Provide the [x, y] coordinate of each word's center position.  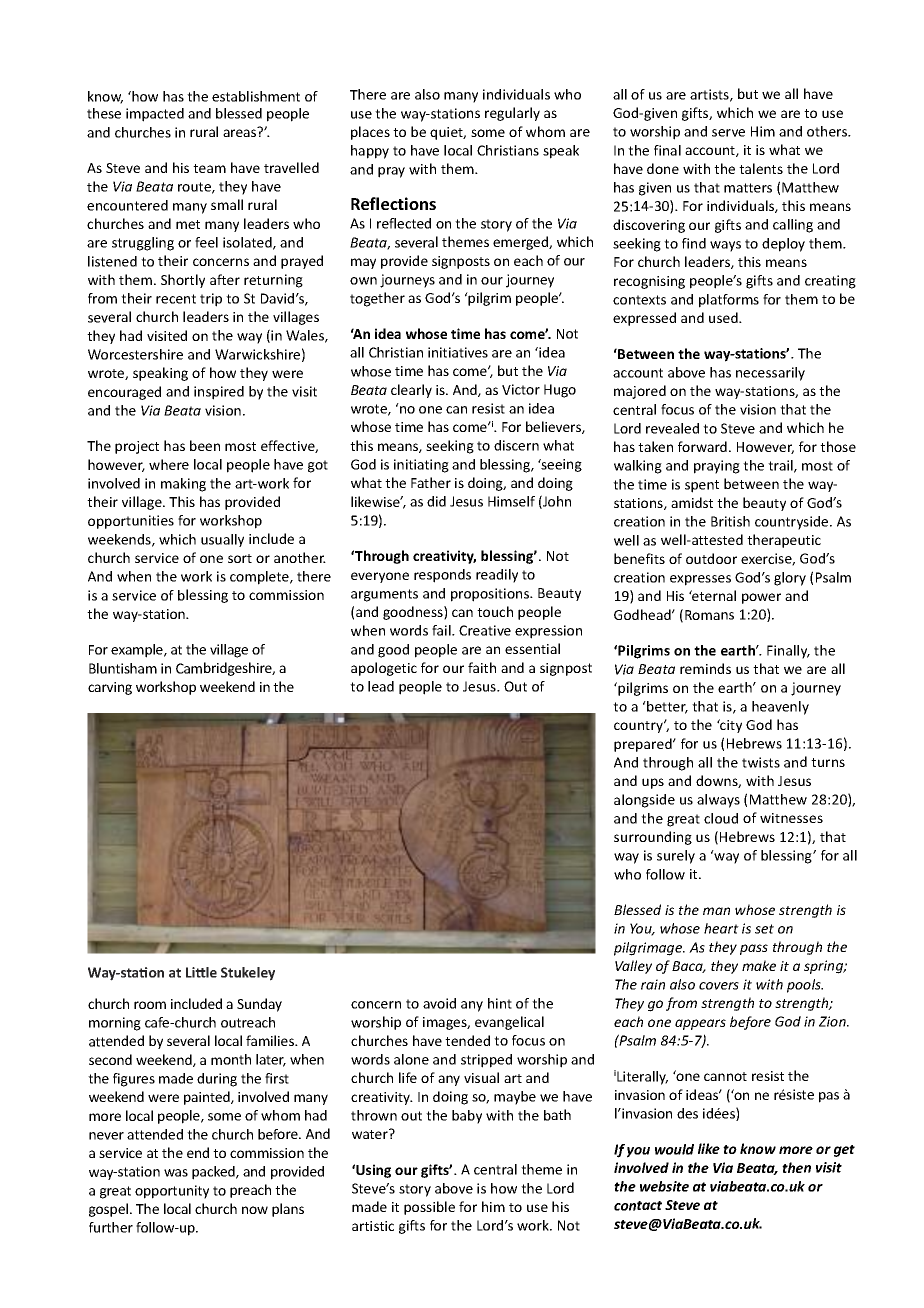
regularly [512, 114]
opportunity [172, 1192]
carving [110, 688]
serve [728, 133]
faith [482, 667]
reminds [705, 668]
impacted [155, 115]
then [796, 1167]
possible [429, 1208]
